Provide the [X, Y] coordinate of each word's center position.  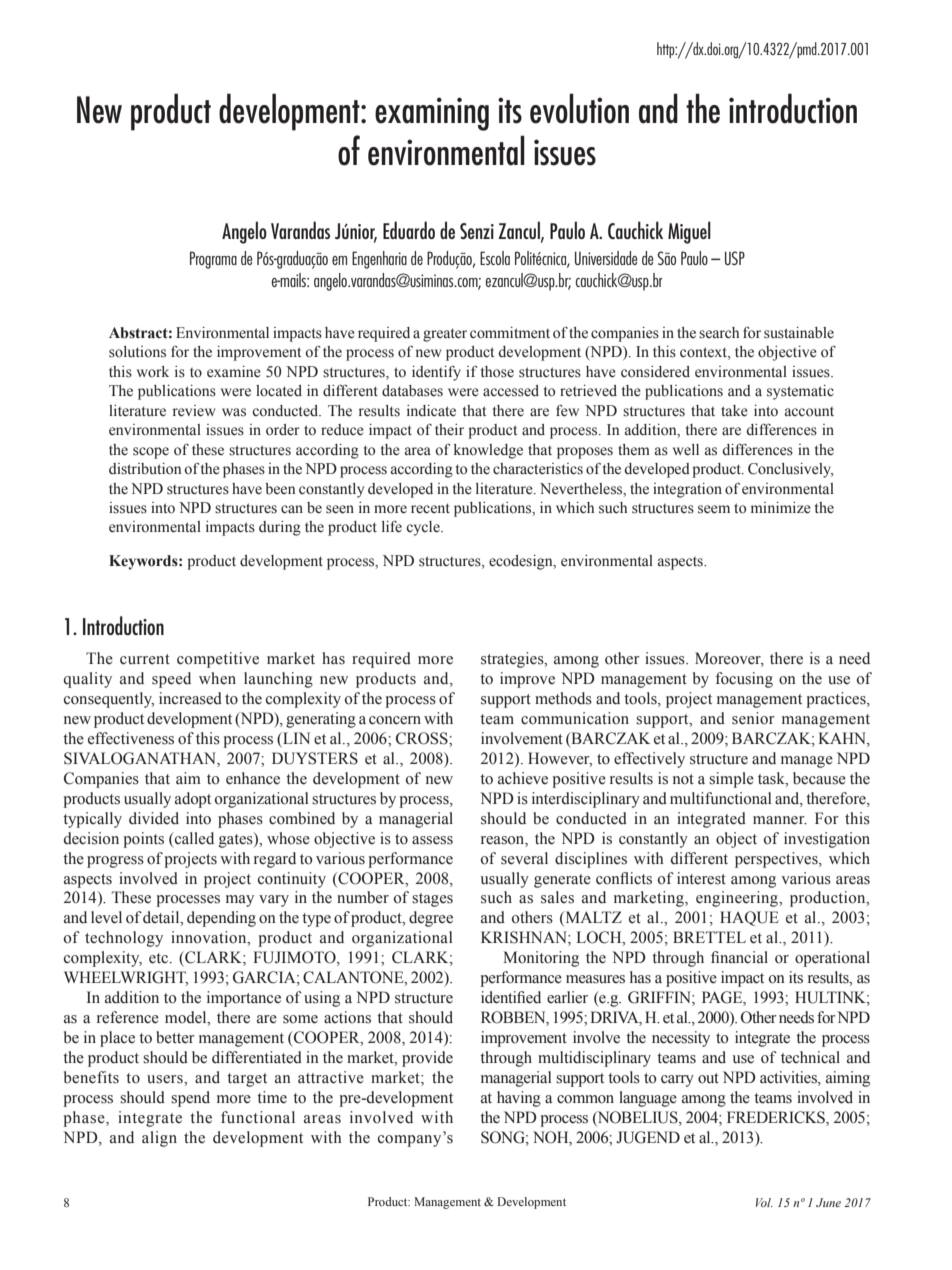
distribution [145, 469]
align [159, 1139]
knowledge [488, 451]
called [193, 839]
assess [432, 840]
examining [432, 114]
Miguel [689, 232]
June [828, 1202]
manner [780, 820]
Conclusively [791, 470]
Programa [213, 260]
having [519, 1099]
